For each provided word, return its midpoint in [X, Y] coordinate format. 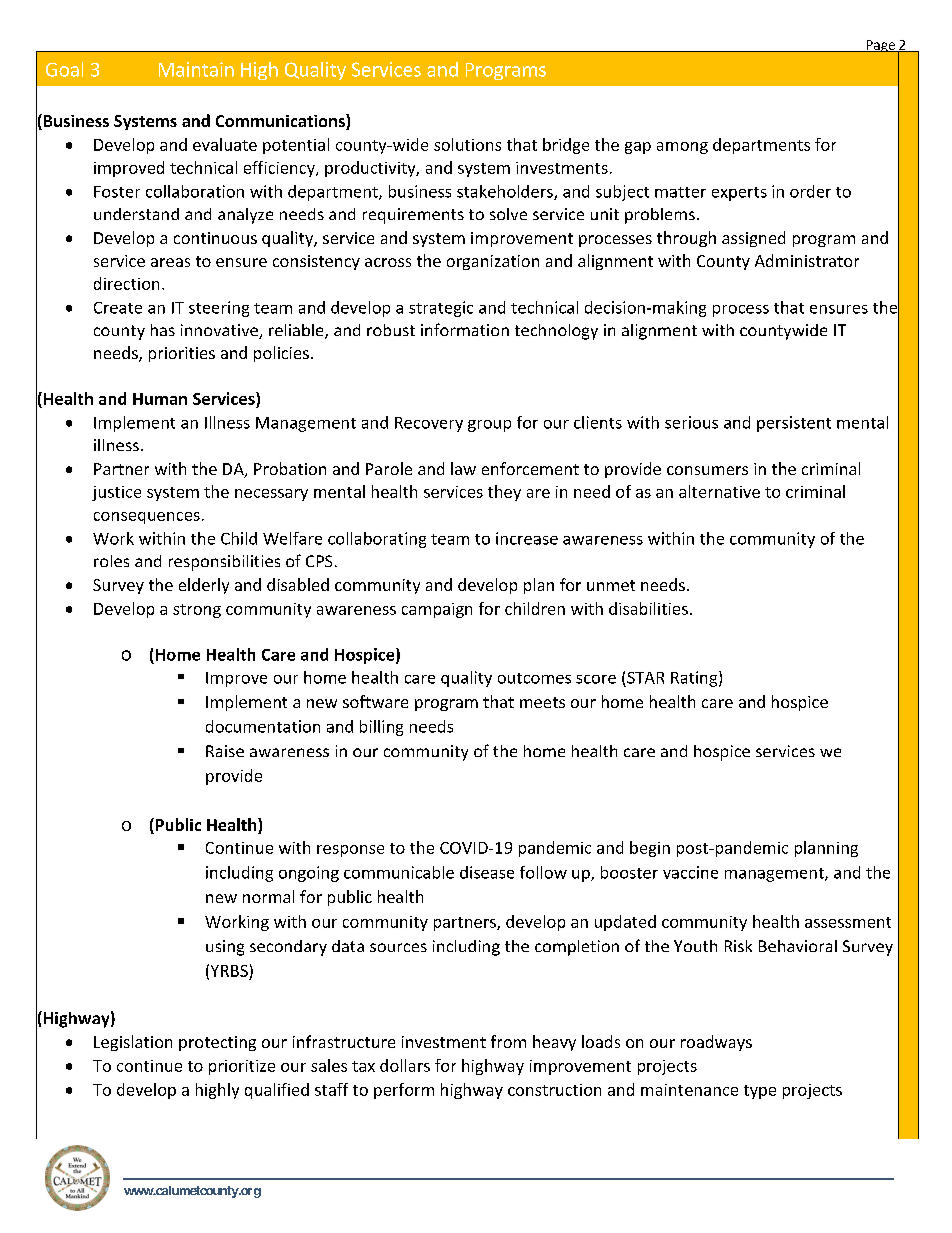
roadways [716, 1043]
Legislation [133, 1043]
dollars [405, 1065]
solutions [467, 144]
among [682, 148]
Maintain [196, 69]
